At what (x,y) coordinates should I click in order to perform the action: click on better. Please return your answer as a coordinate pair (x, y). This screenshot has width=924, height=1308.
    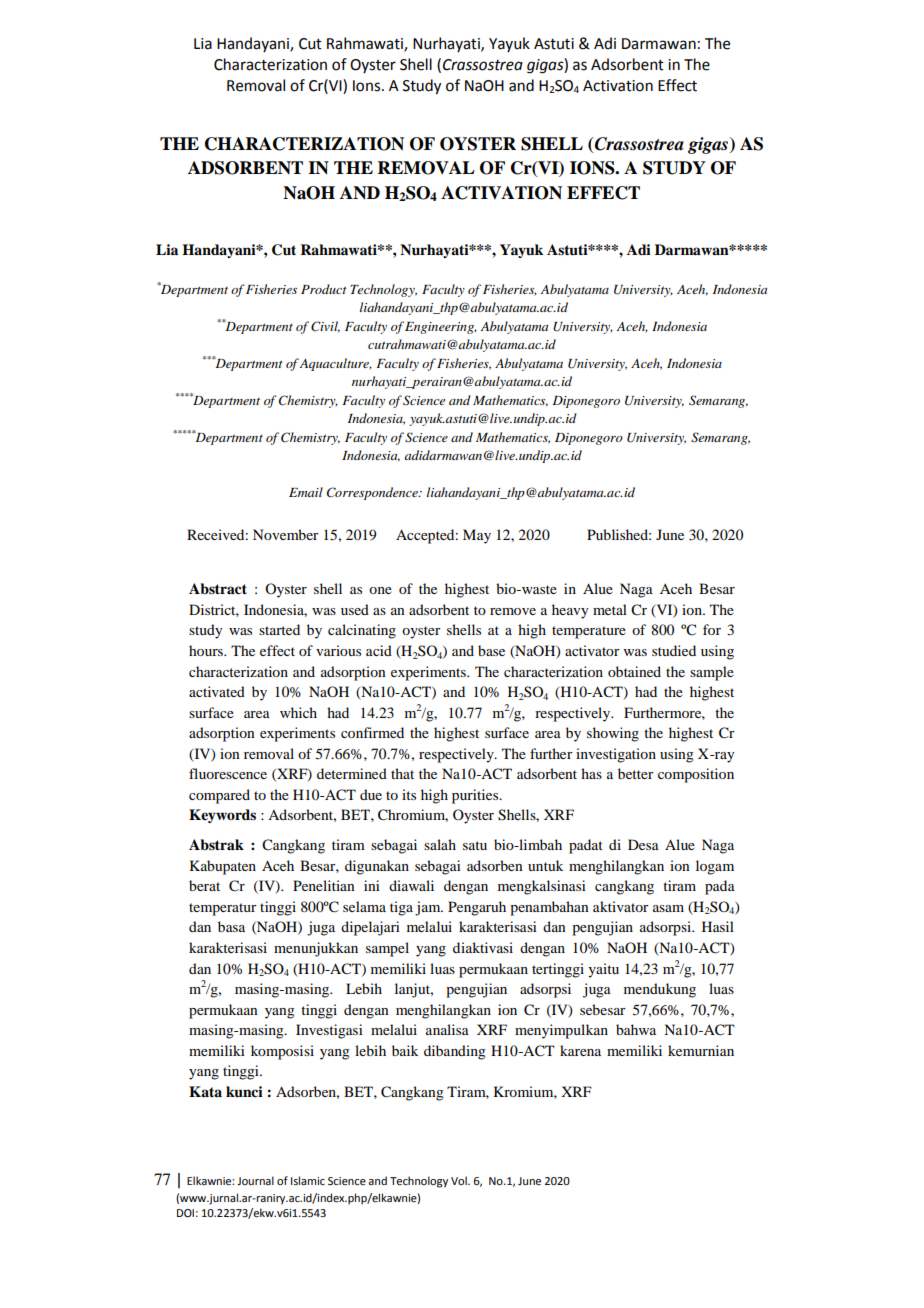
    Looking at the image, I should click on (636, 773).
